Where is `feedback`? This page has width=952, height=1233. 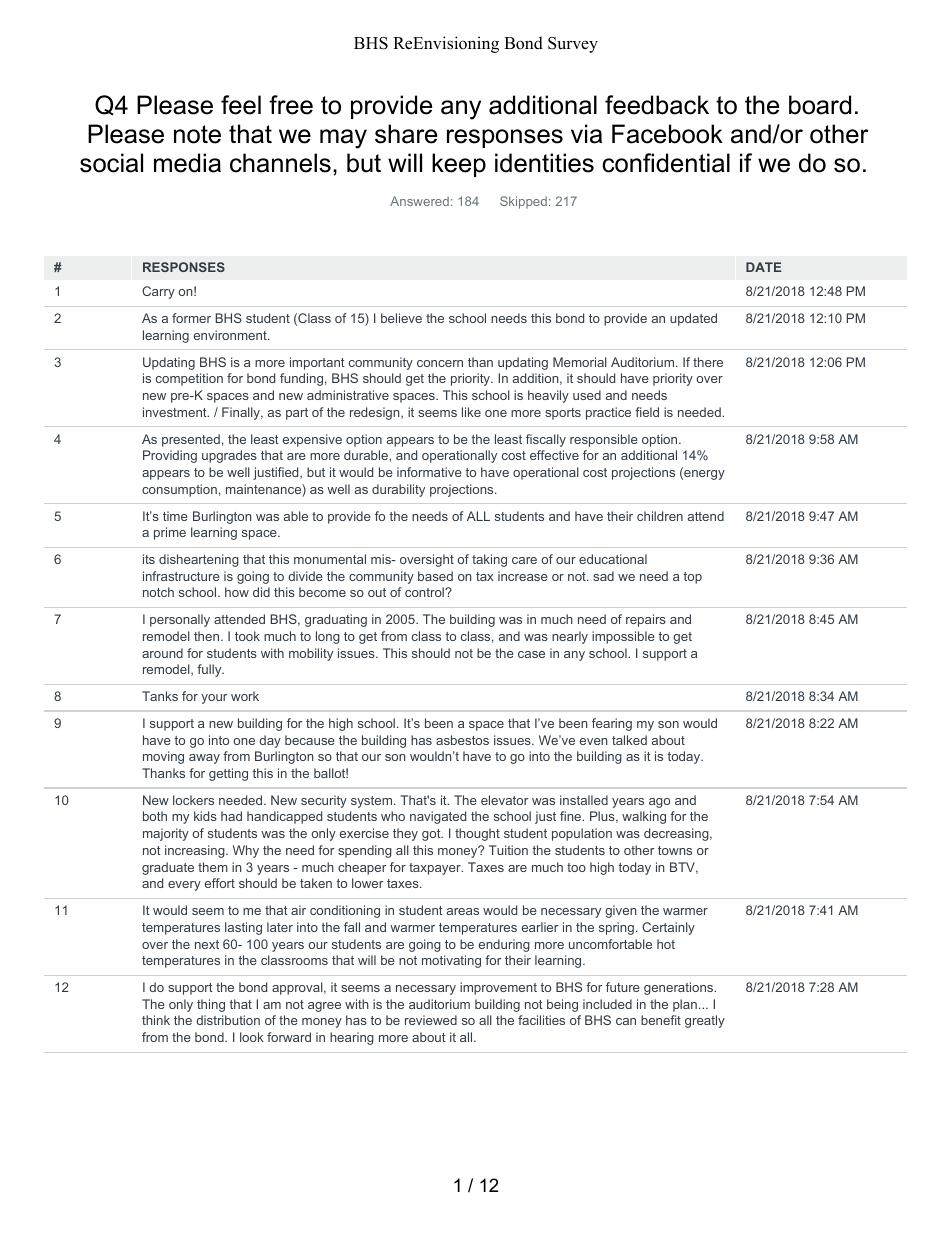
feedback is located at coordinates (657, 105).
